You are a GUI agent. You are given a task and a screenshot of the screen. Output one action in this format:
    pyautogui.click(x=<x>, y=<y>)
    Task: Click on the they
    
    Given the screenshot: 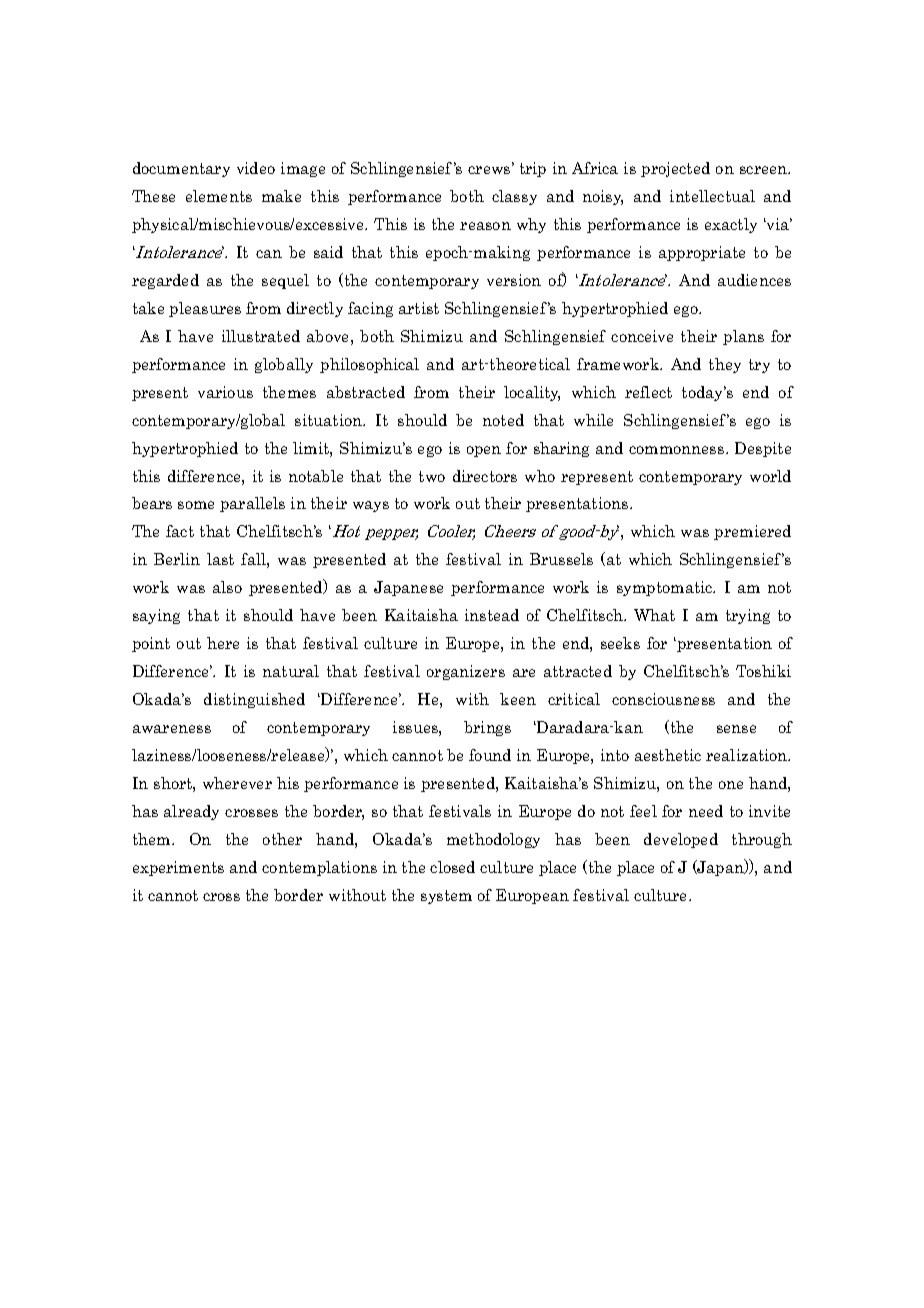 What is the action you would take?
    pyautogui.click(x=725, y=365)
